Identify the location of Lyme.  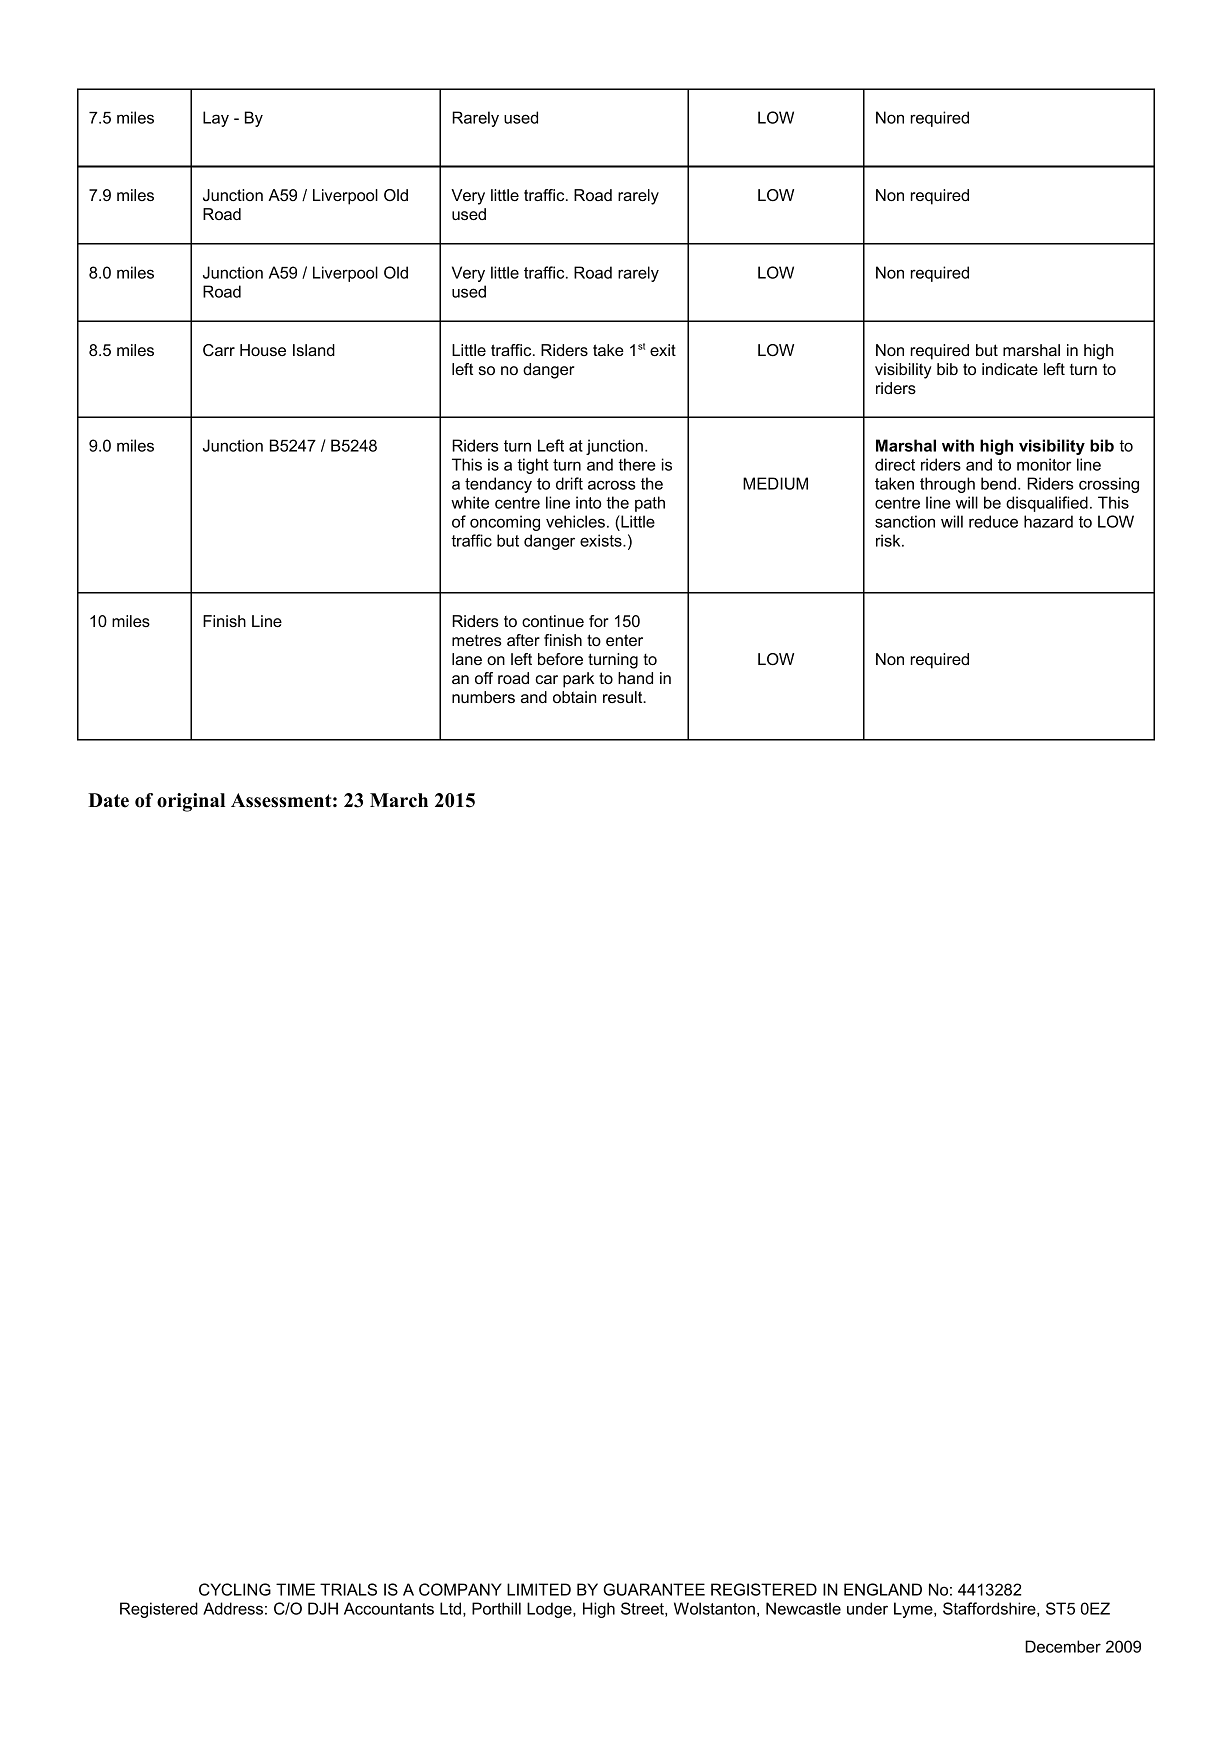
(914, 1610).
